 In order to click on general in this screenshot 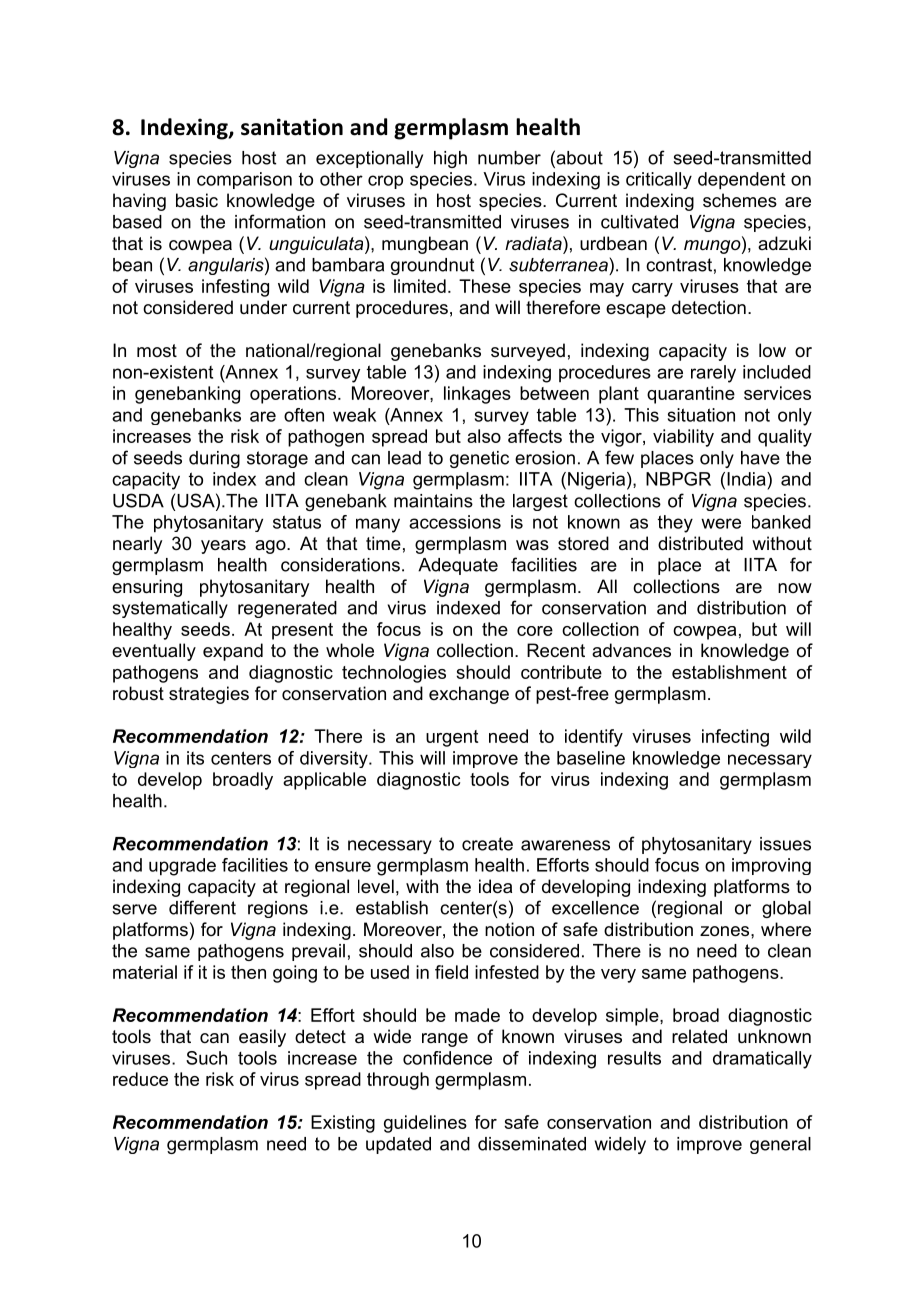, I will do `click(780, 1145)`.
